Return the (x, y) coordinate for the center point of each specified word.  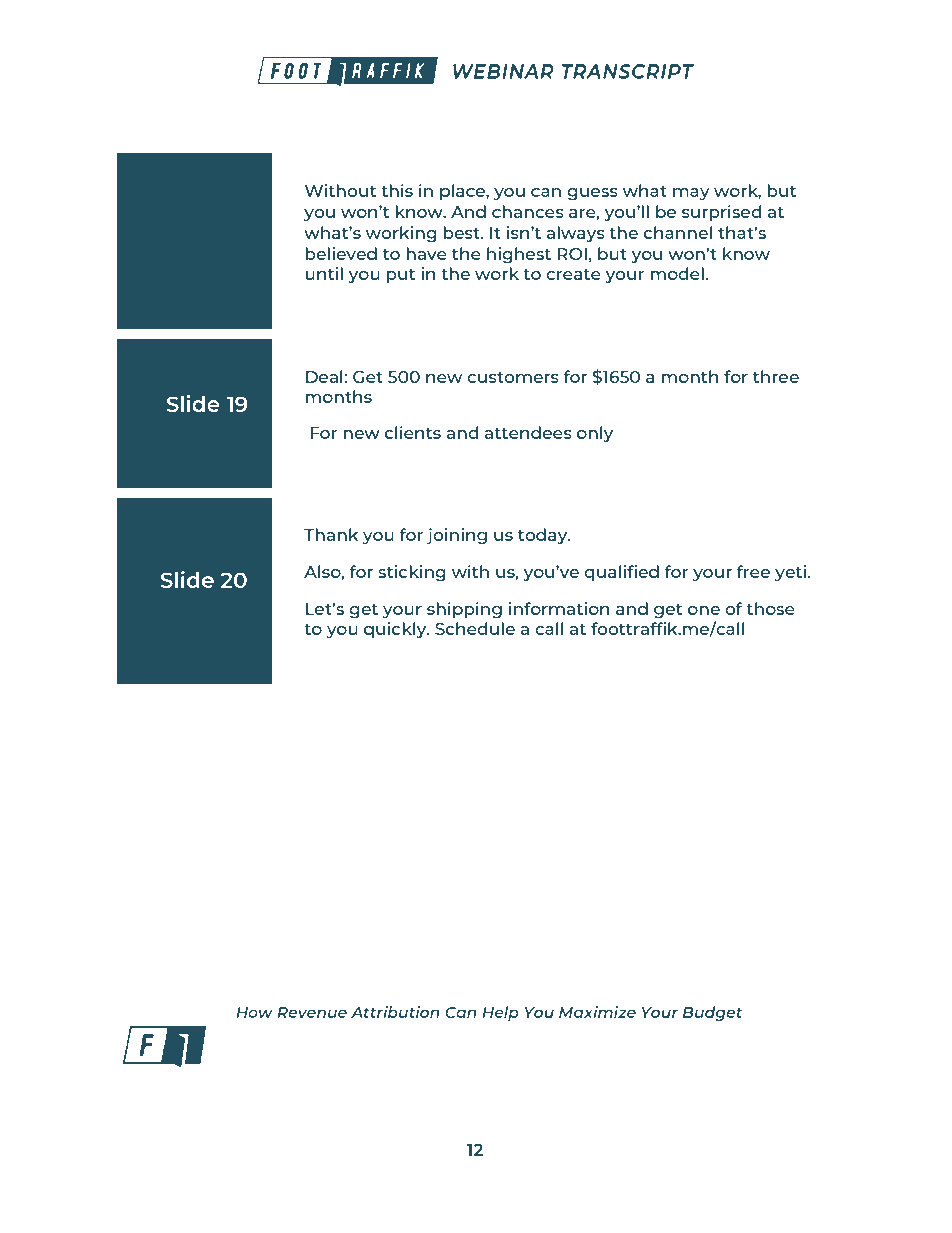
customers (513, 377)
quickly (396, 630)
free (753, 571)
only (595, 434)
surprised (721, 213)
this (397, 190)
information (559, 608)
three (776, 376)
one (704, 610)
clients (413, 432)
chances (528, 211)
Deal (324, 376)
